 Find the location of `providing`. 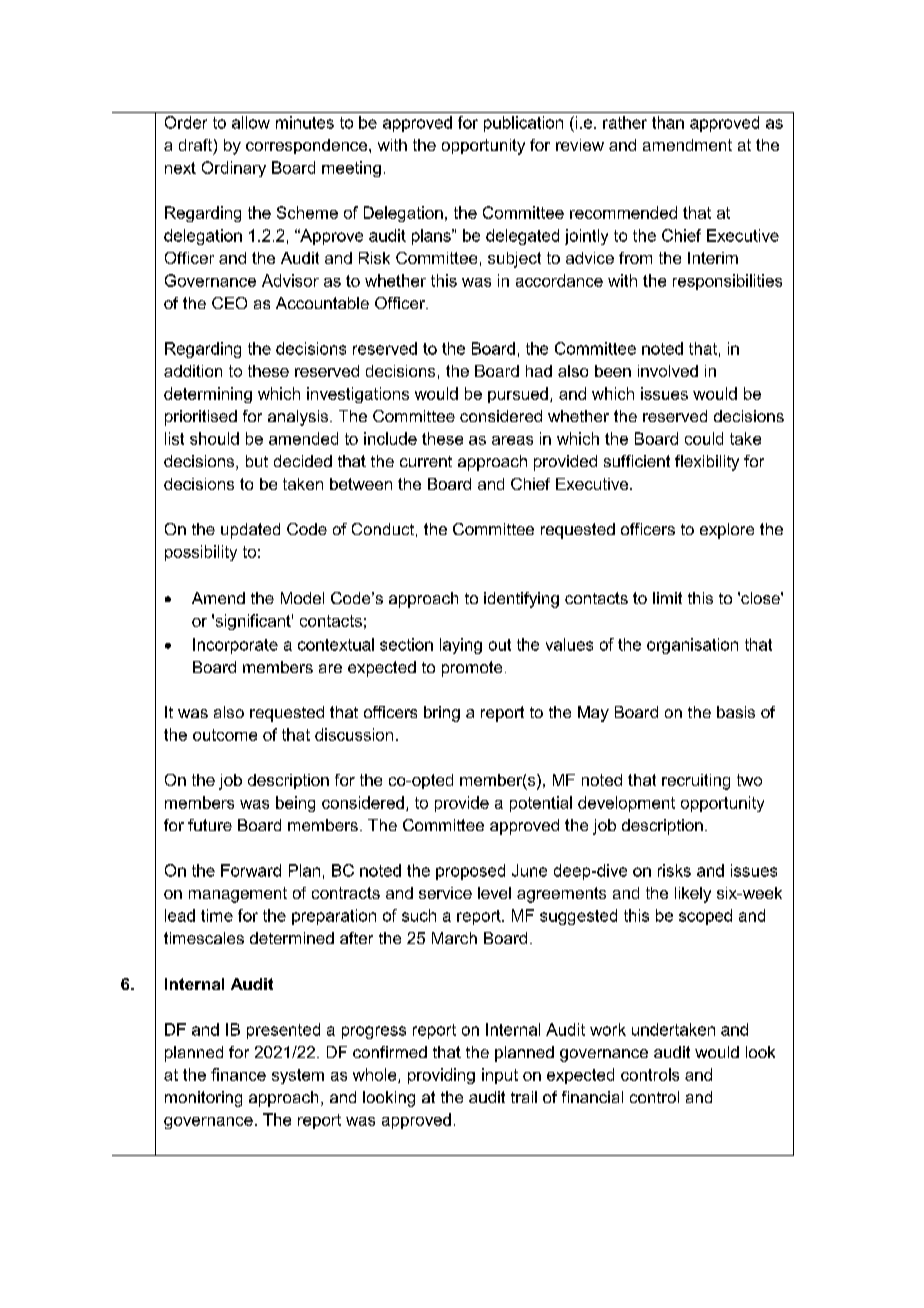

providing is located at coordinates (441, 1076).
